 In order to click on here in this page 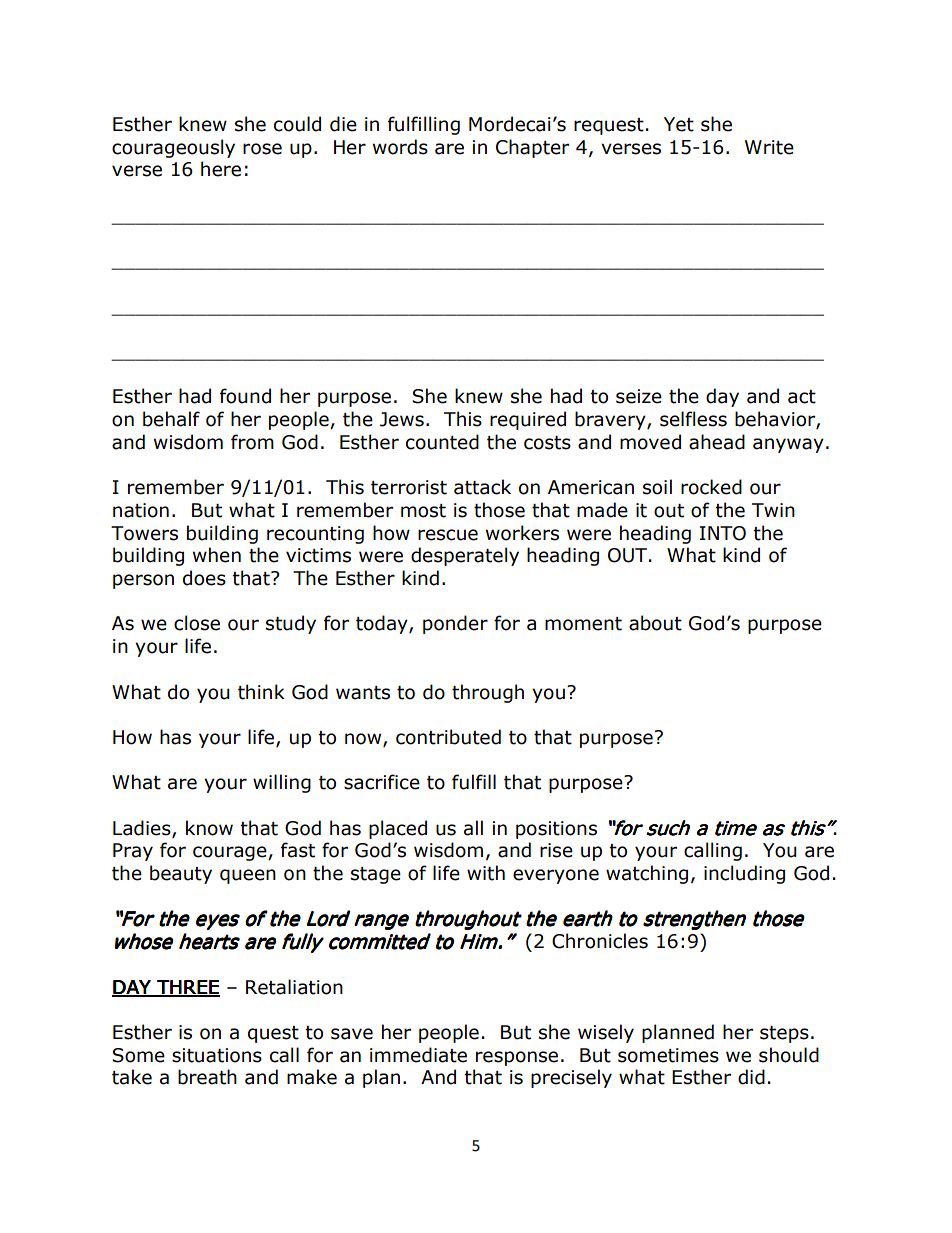, I will do `click(221, 169)`.
